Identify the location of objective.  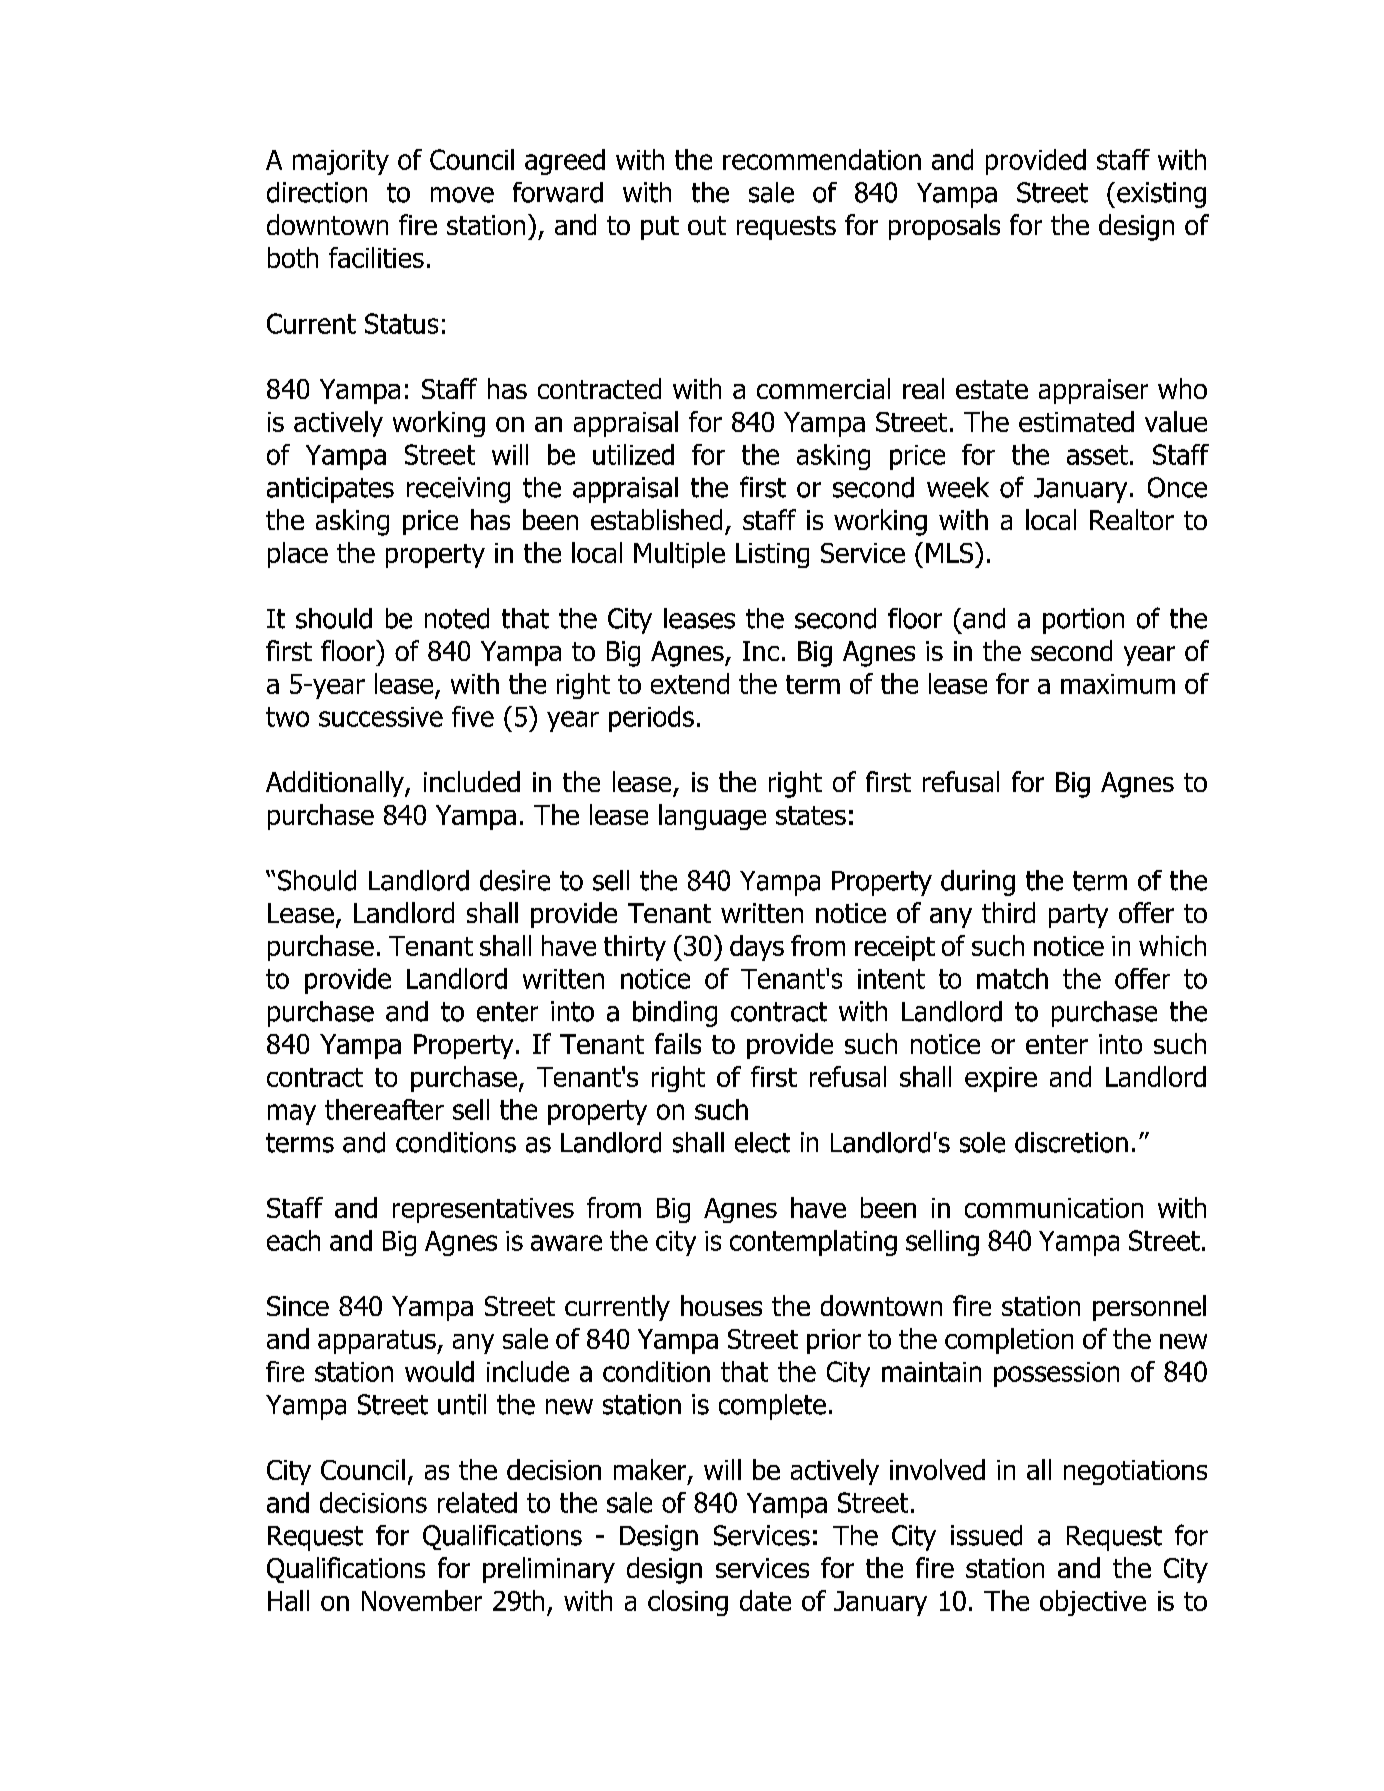
(1093, 1603).
